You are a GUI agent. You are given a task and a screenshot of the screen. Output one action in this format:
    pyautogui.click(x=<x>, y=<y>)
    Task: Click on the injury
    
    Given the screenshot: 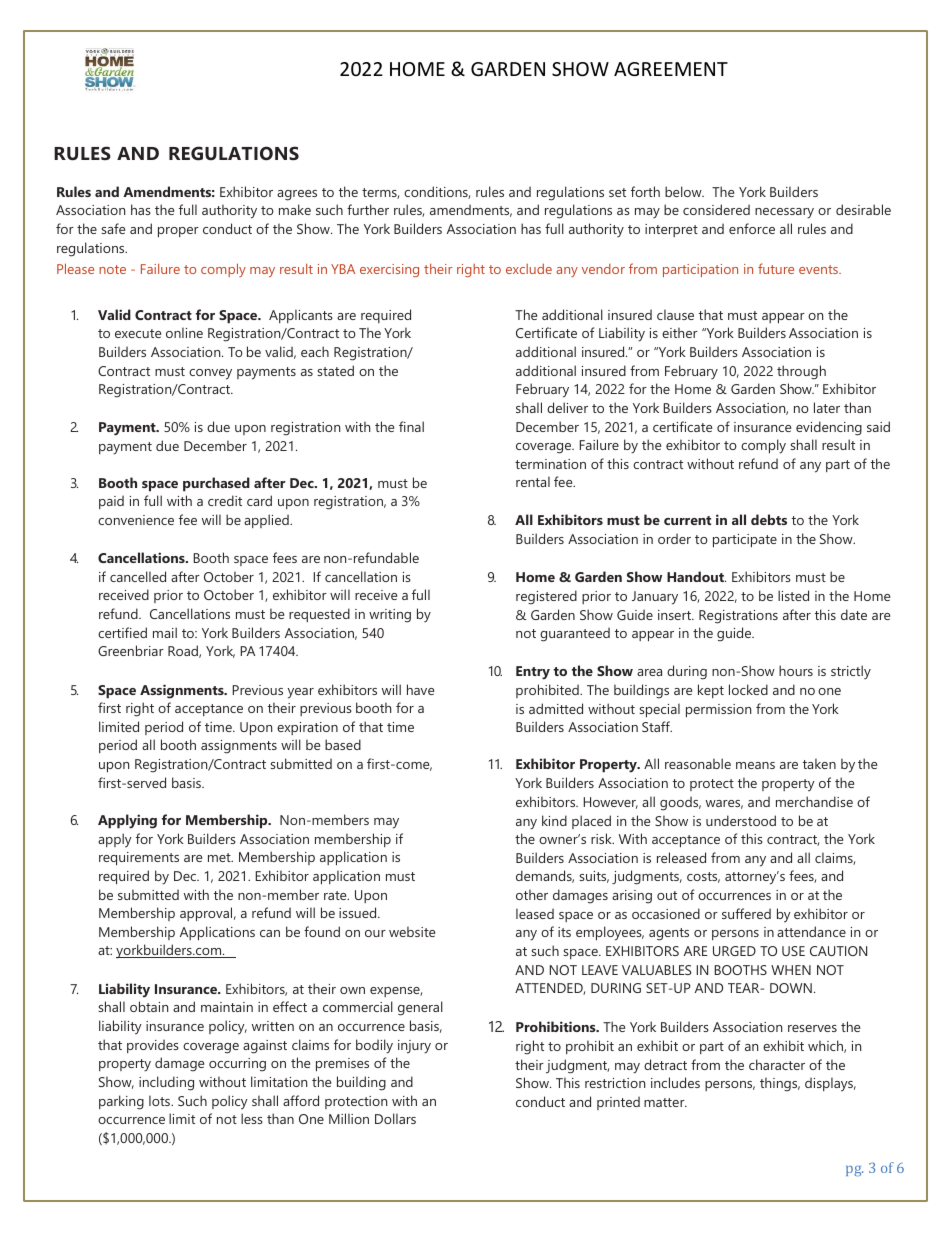 What is the action you would take?
    pyautogui.click(x=414, y=1047)
